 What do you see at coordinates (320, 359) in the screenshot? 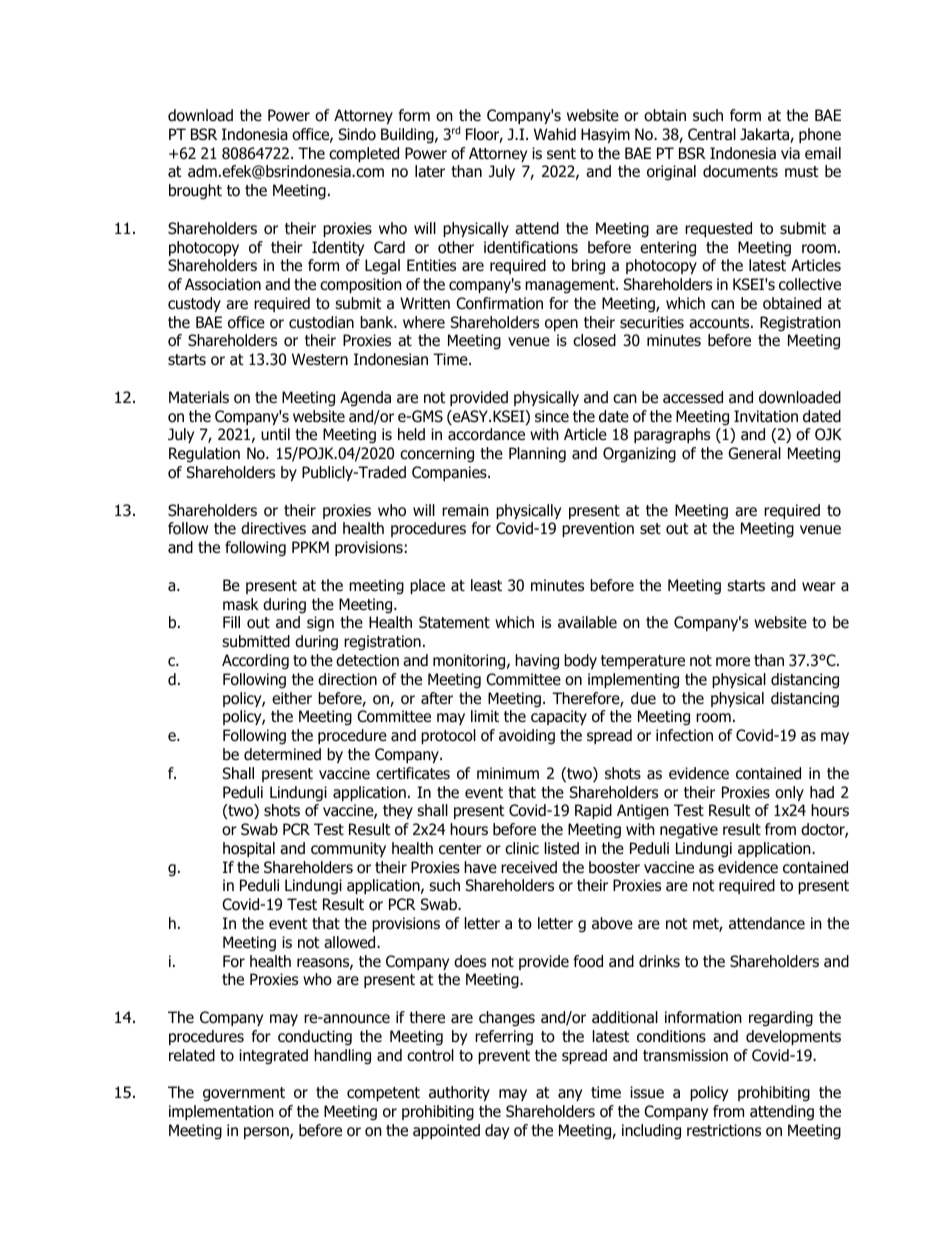
I see `Western` at bounding box center [320, 359].
